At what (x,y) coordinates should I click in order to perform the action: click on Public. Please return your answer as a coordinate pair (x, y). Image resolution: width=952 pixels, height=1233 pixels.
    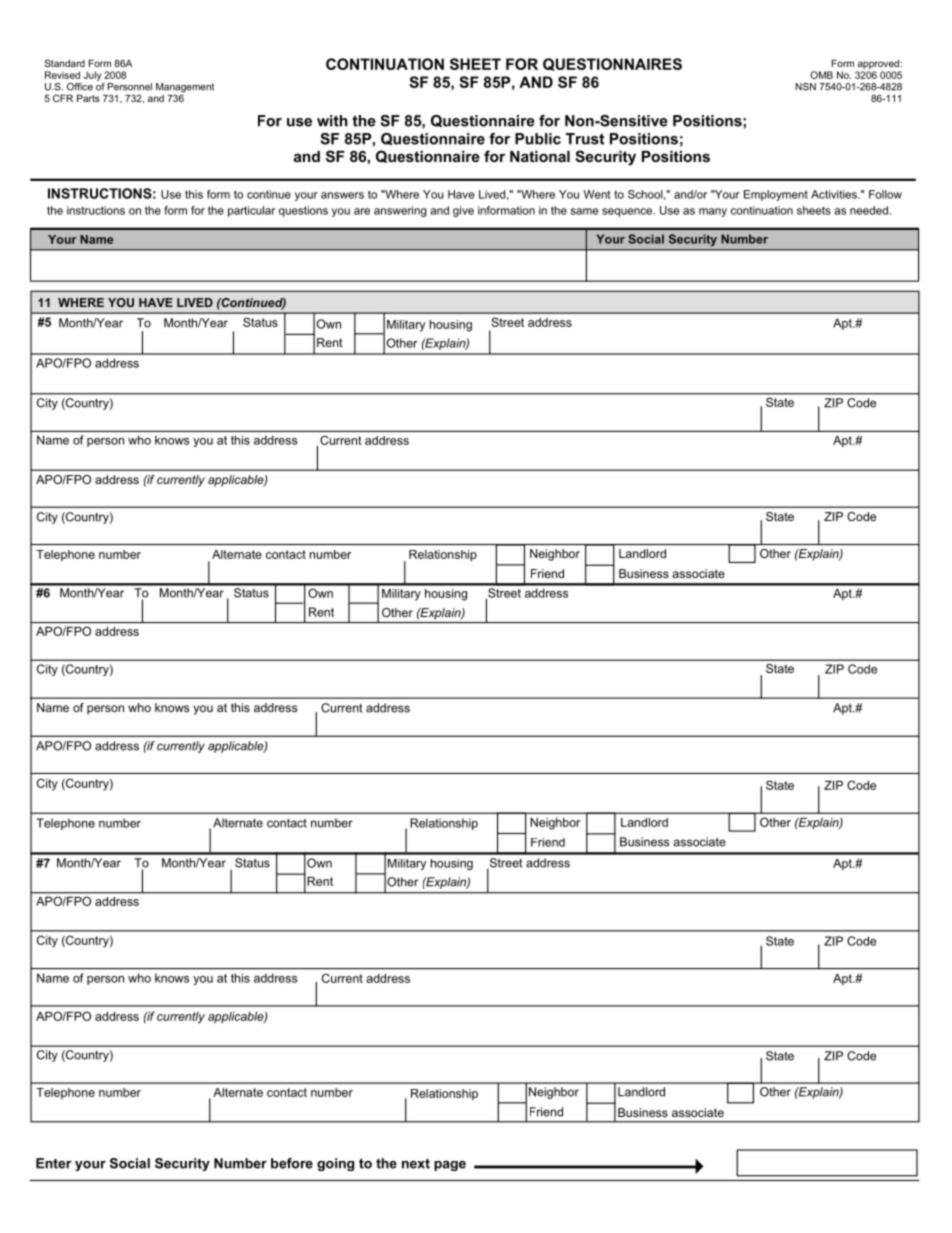
    Looking at the image, I should click on (538, 139).
